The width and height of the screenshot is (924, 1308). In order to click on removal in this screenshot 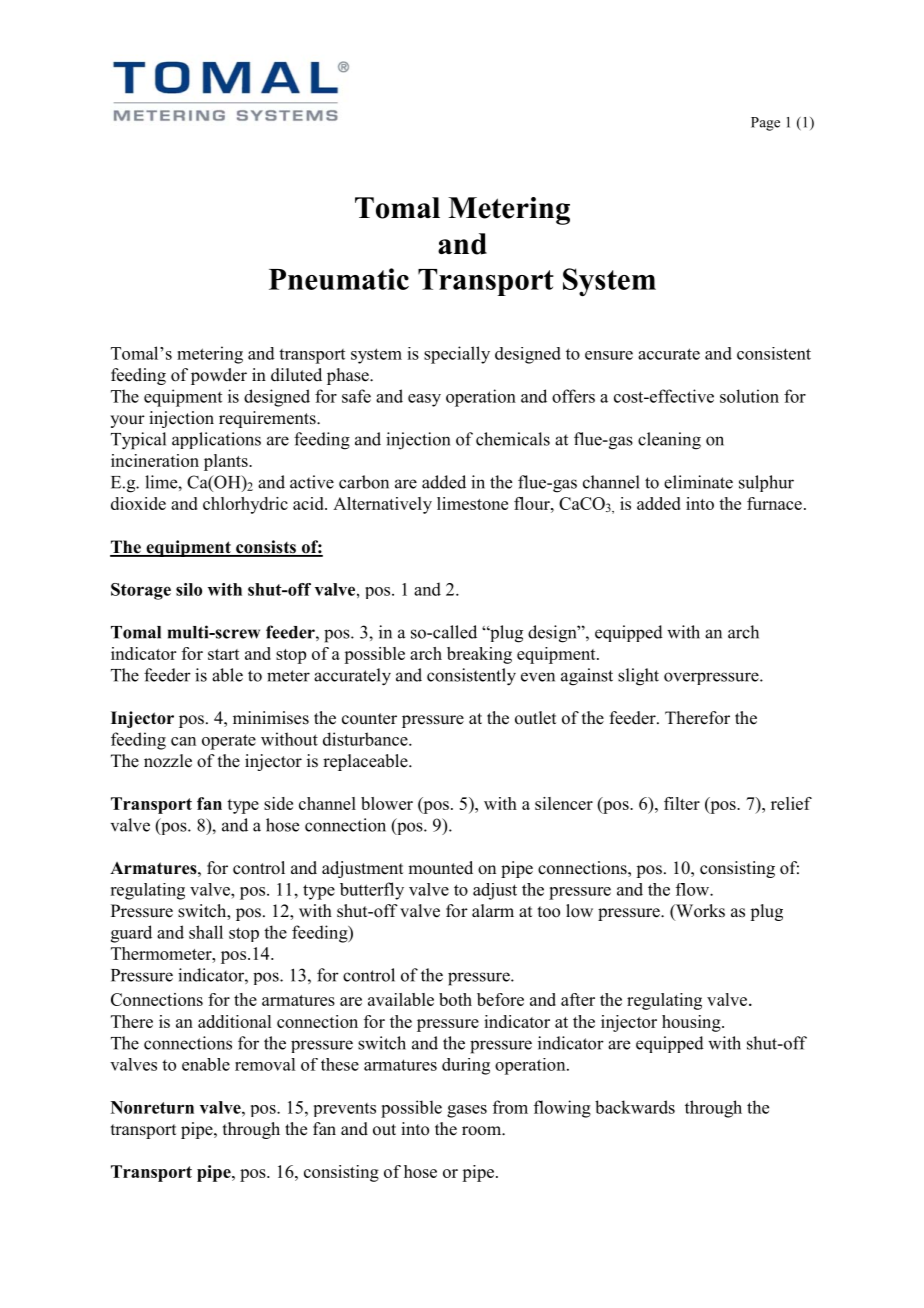, I will do `click(265, 1064)`.
